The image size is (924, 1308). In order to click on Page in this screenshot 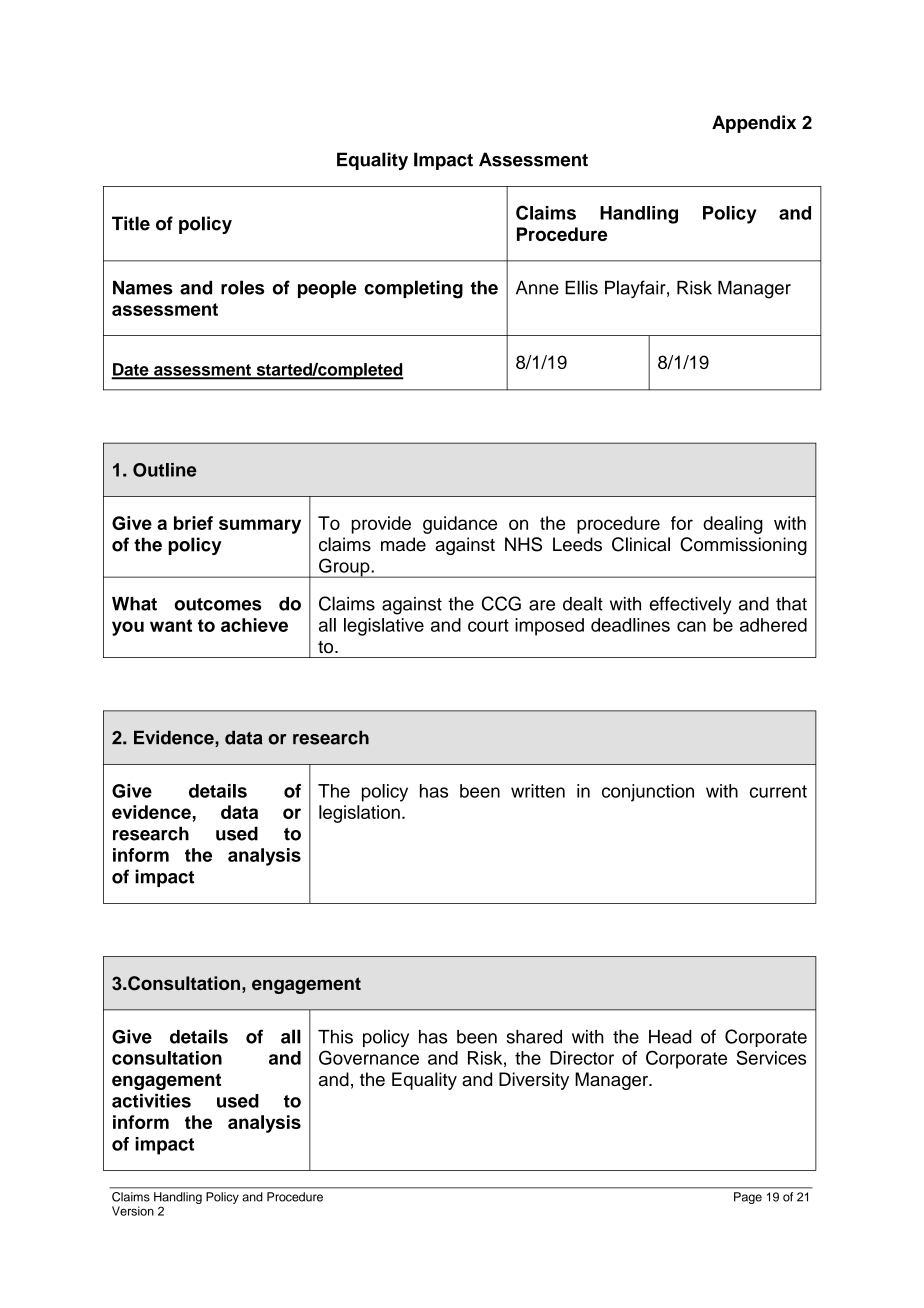, I will do `click(748, 1198)`.
